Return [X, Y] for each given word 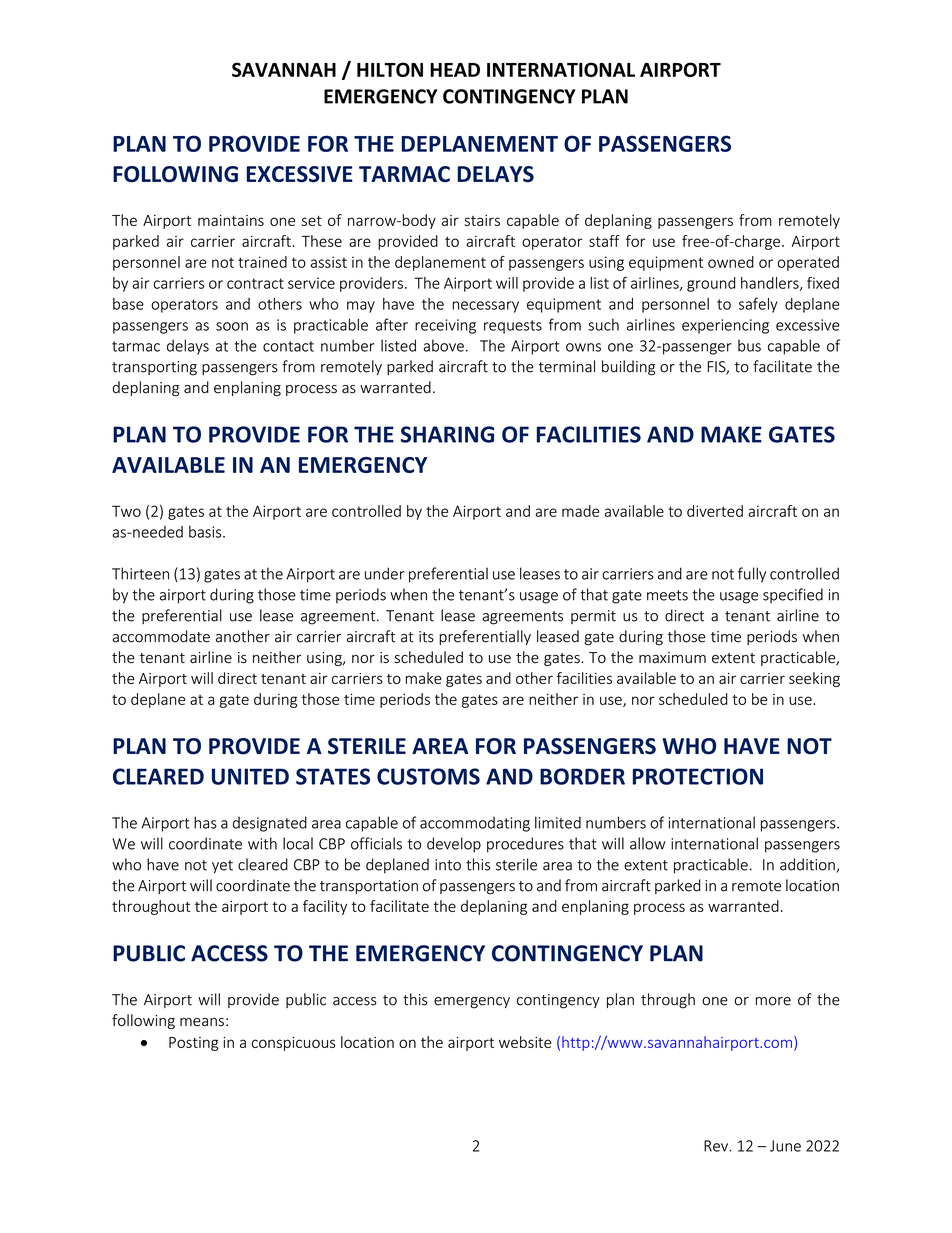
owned [731, 262]
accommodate [161, 636]
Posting [194, 1044]
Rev [717, 1146]
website [525, 1042]
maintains [231, 220]
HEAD [455, 70]
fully [752, 575]
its [426, 637]
